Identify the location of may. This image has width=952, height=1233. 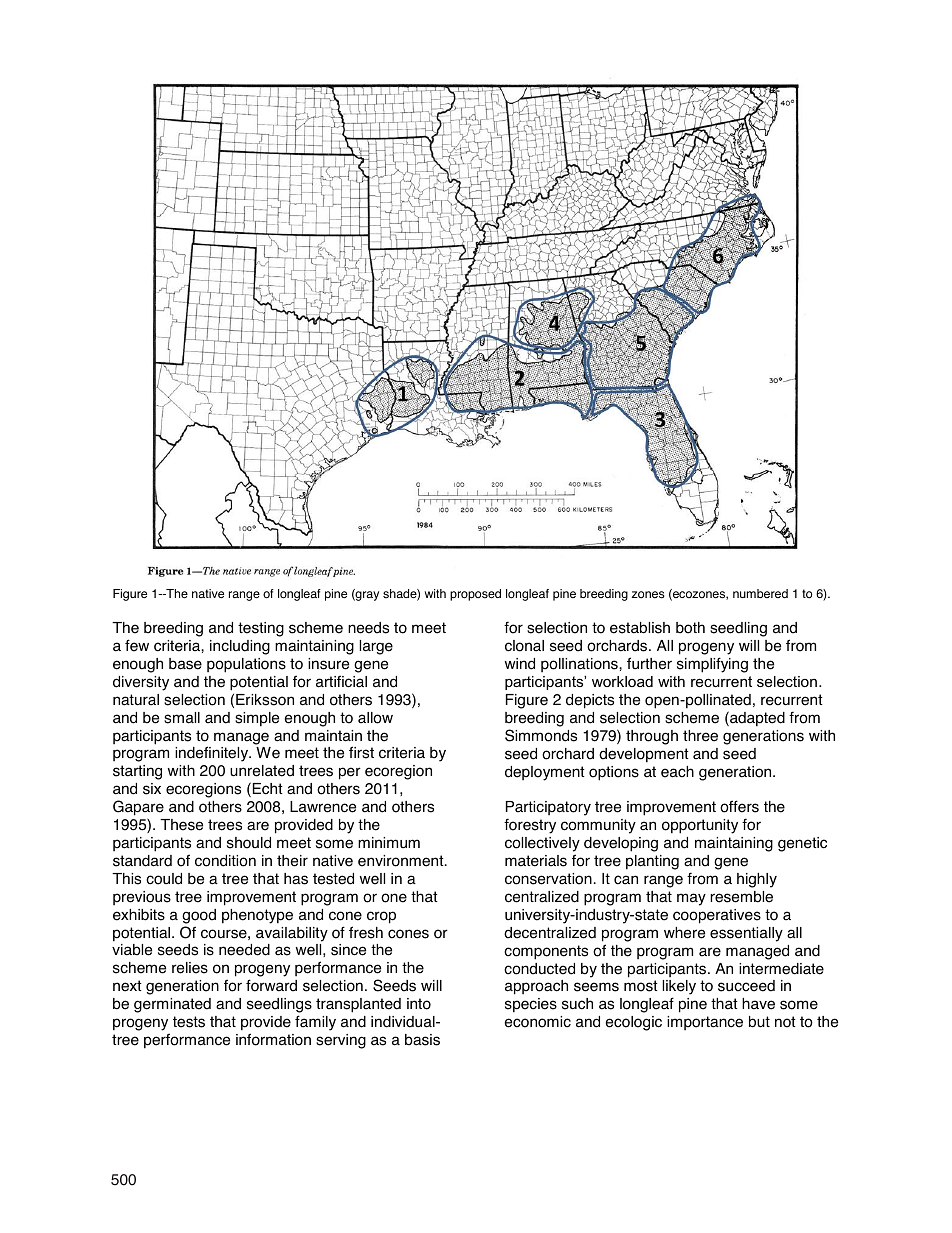
(691, 899).
